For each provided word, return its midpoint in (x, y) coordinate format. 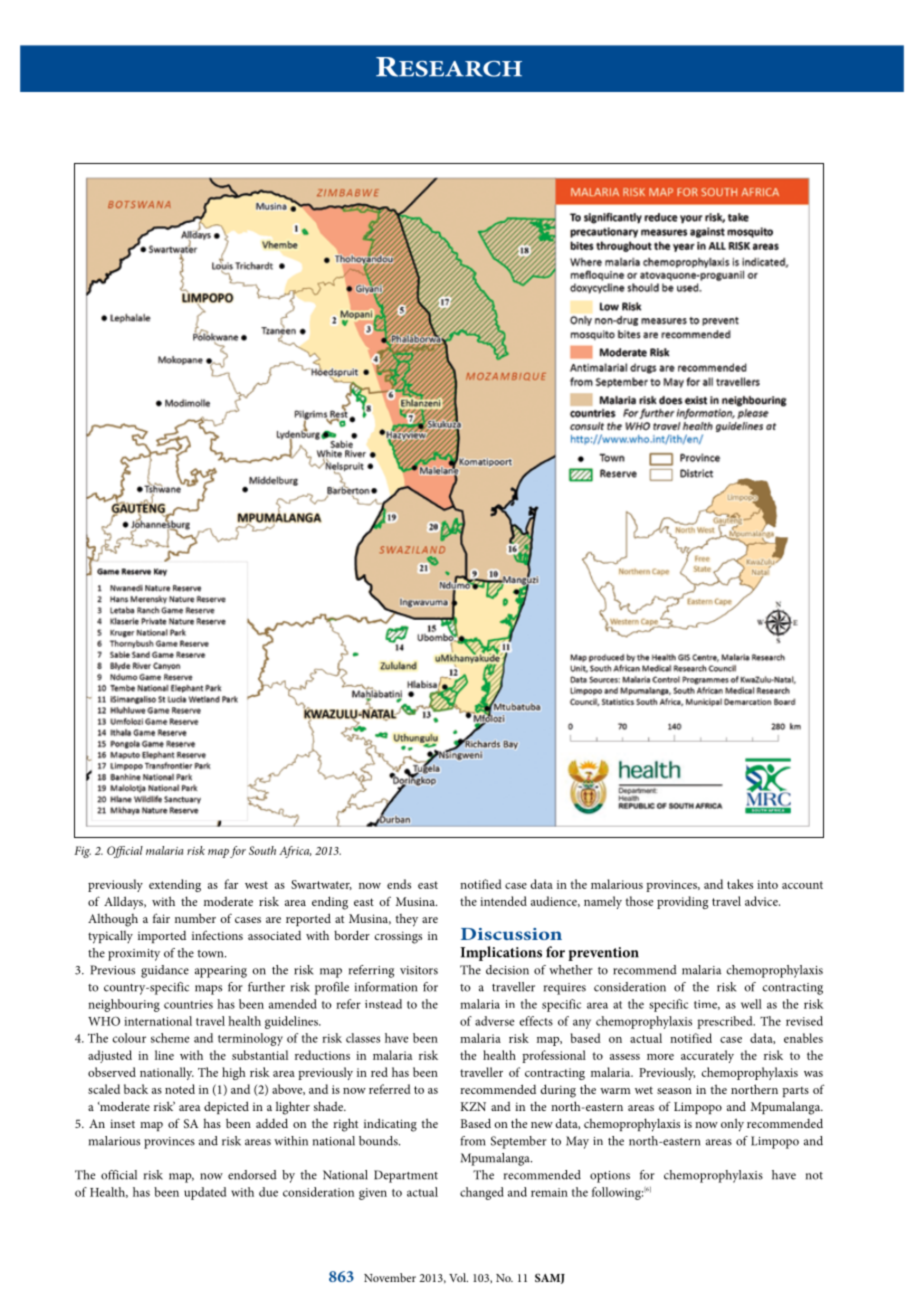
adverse (494, 1021)
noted (180, 1089)
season (674, 1091)
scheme (170, 1038)
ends (399, 884)
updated (205, 1193)
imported (162, 937)
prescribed (726, 1022)
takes (740, 884)
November (390, 1277)
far (231, 884)
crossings (398, 937)
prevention (603, 954)
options (610, 1177)
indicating (390, 1125)
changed (482, 1193)
